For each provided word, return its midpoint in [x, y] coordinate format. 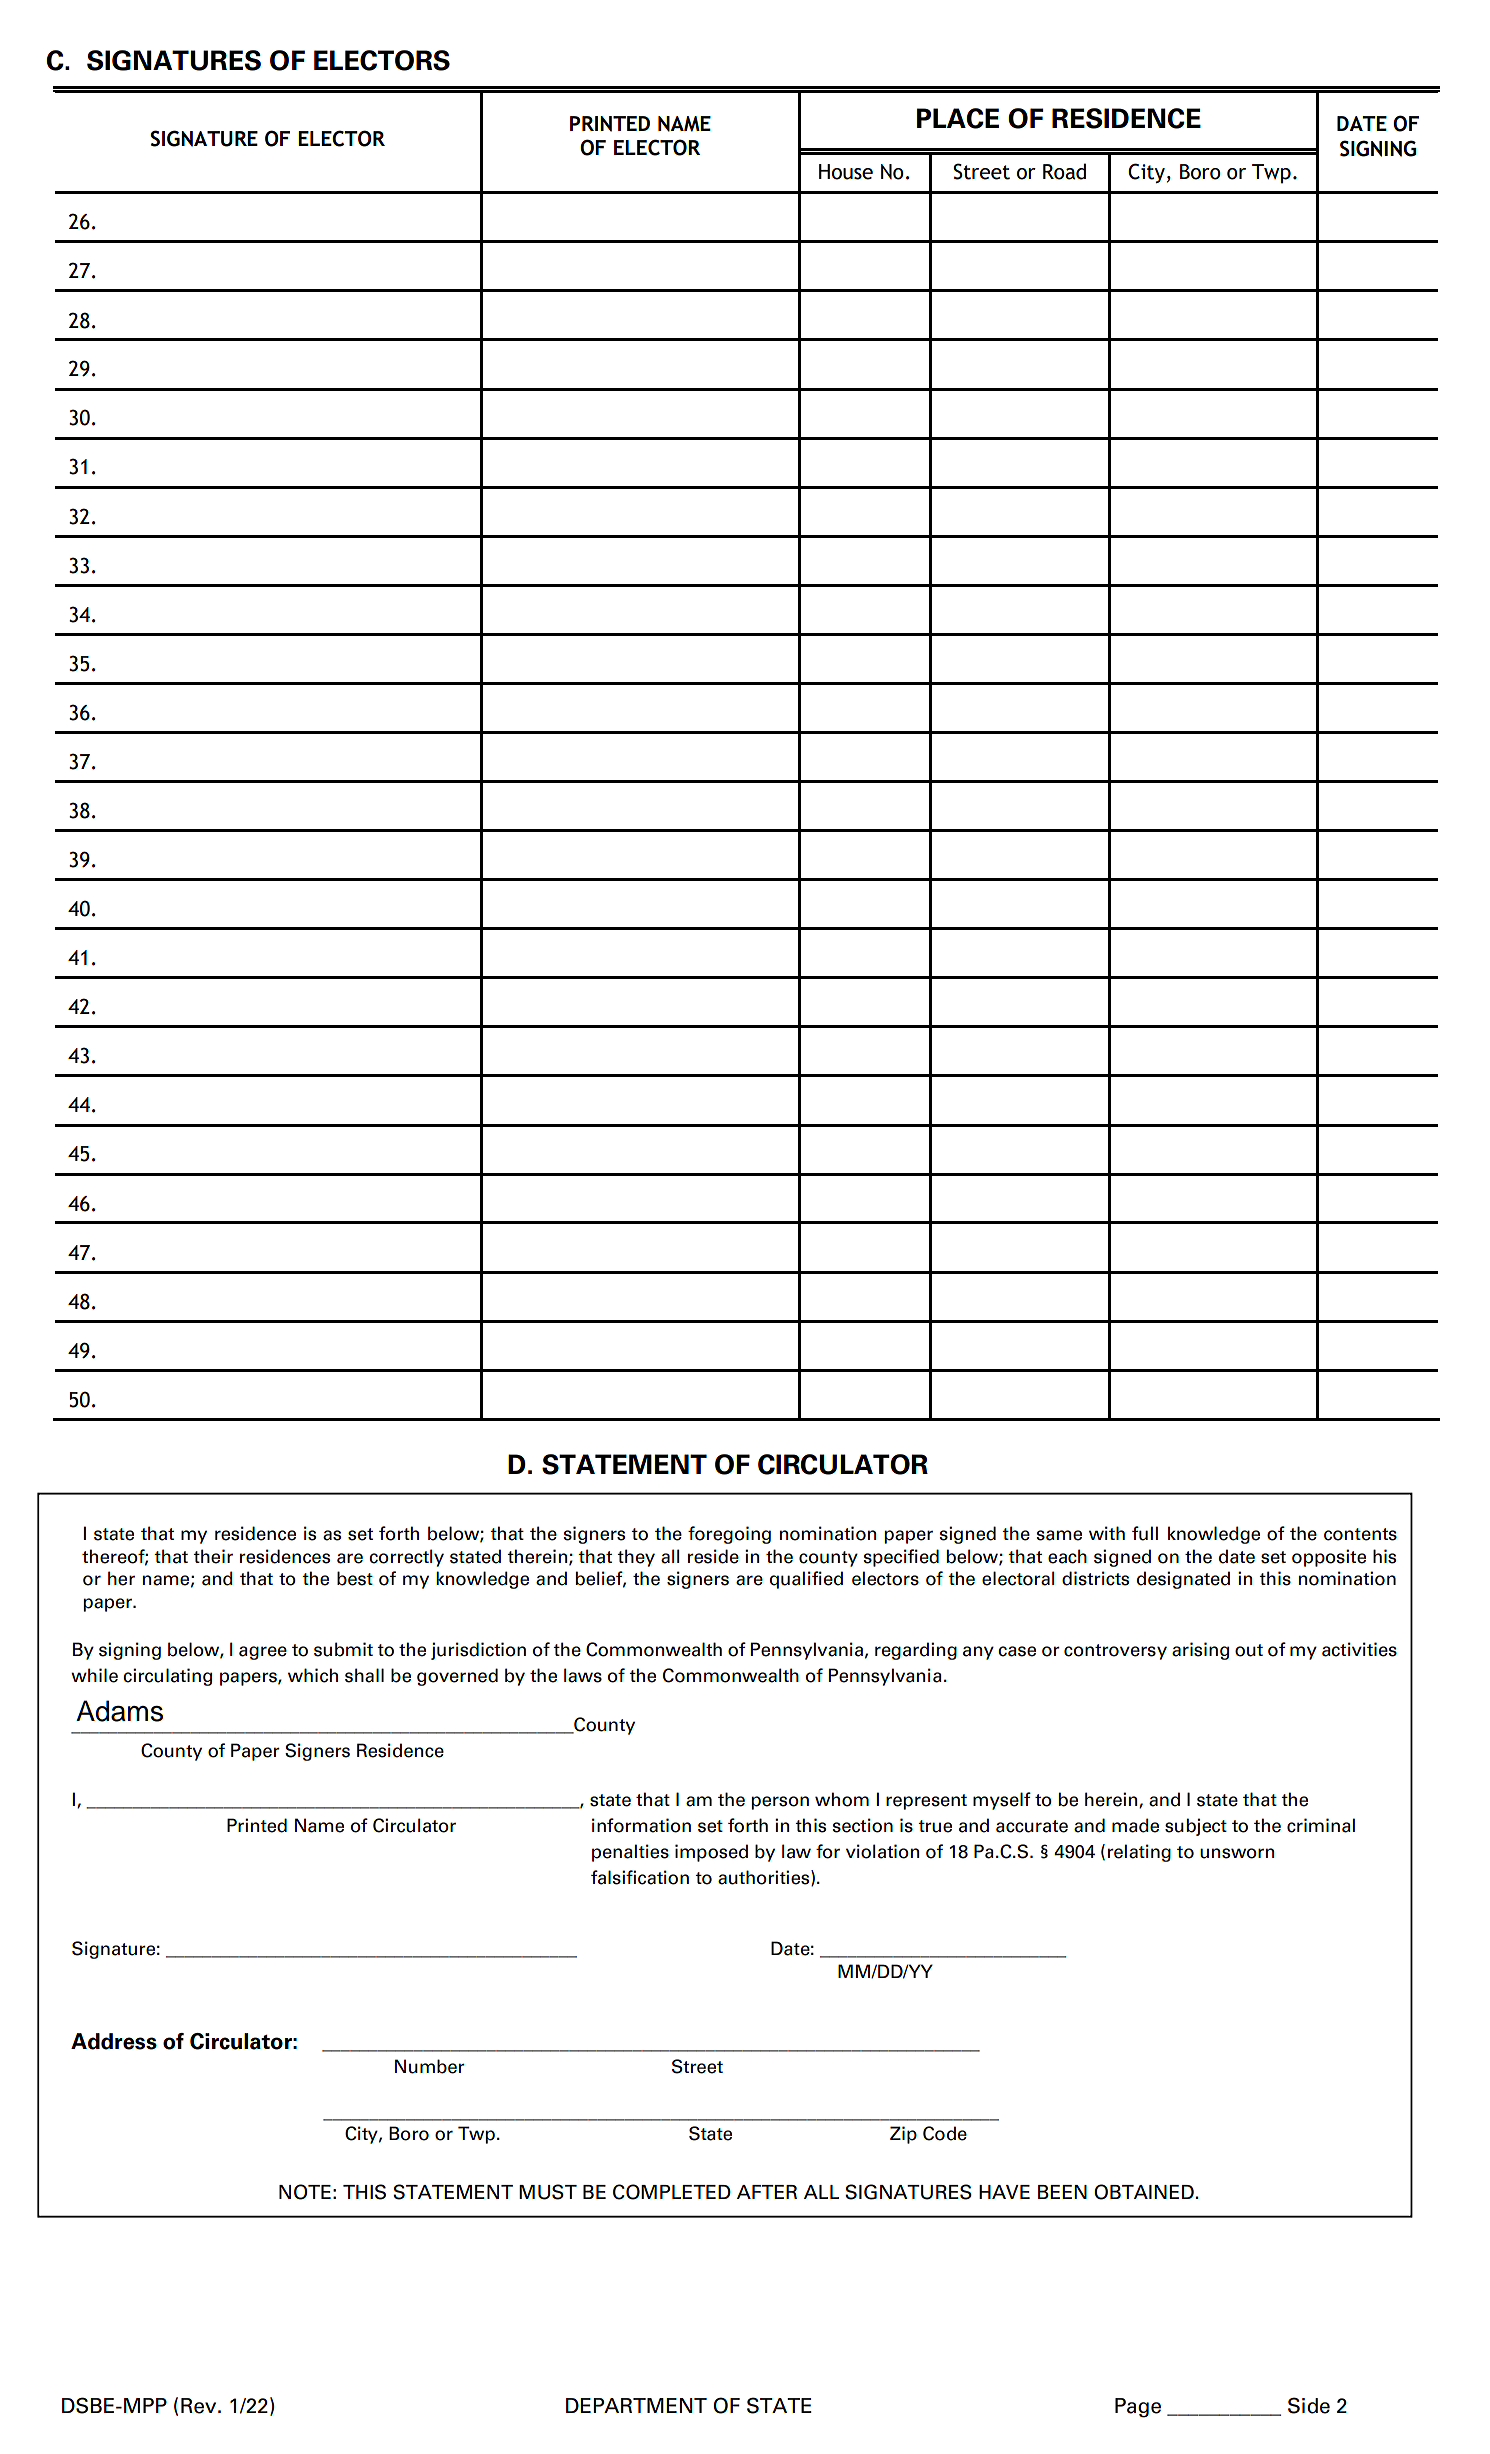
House [846, 172]
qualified [806, 1580]
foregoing [729, 1535]
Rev [200, 2406]
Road [1064, 171]
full [1145, 1533]
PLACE [958, 118]
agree [263, 1653]
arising [1200, 1651]
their [213, 1556]
